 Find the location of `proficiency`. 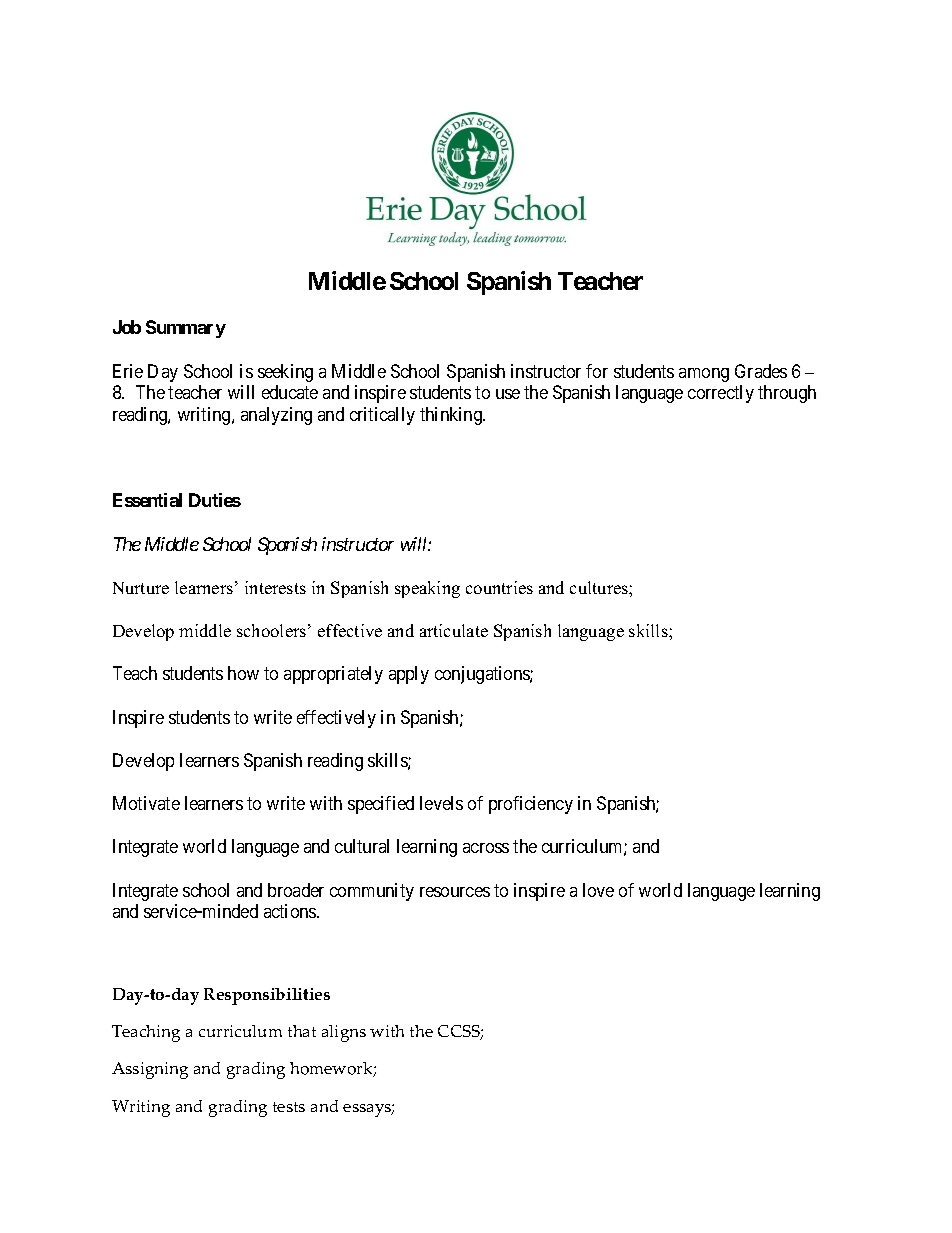

proficiency is located at coordinates (531, 805).
